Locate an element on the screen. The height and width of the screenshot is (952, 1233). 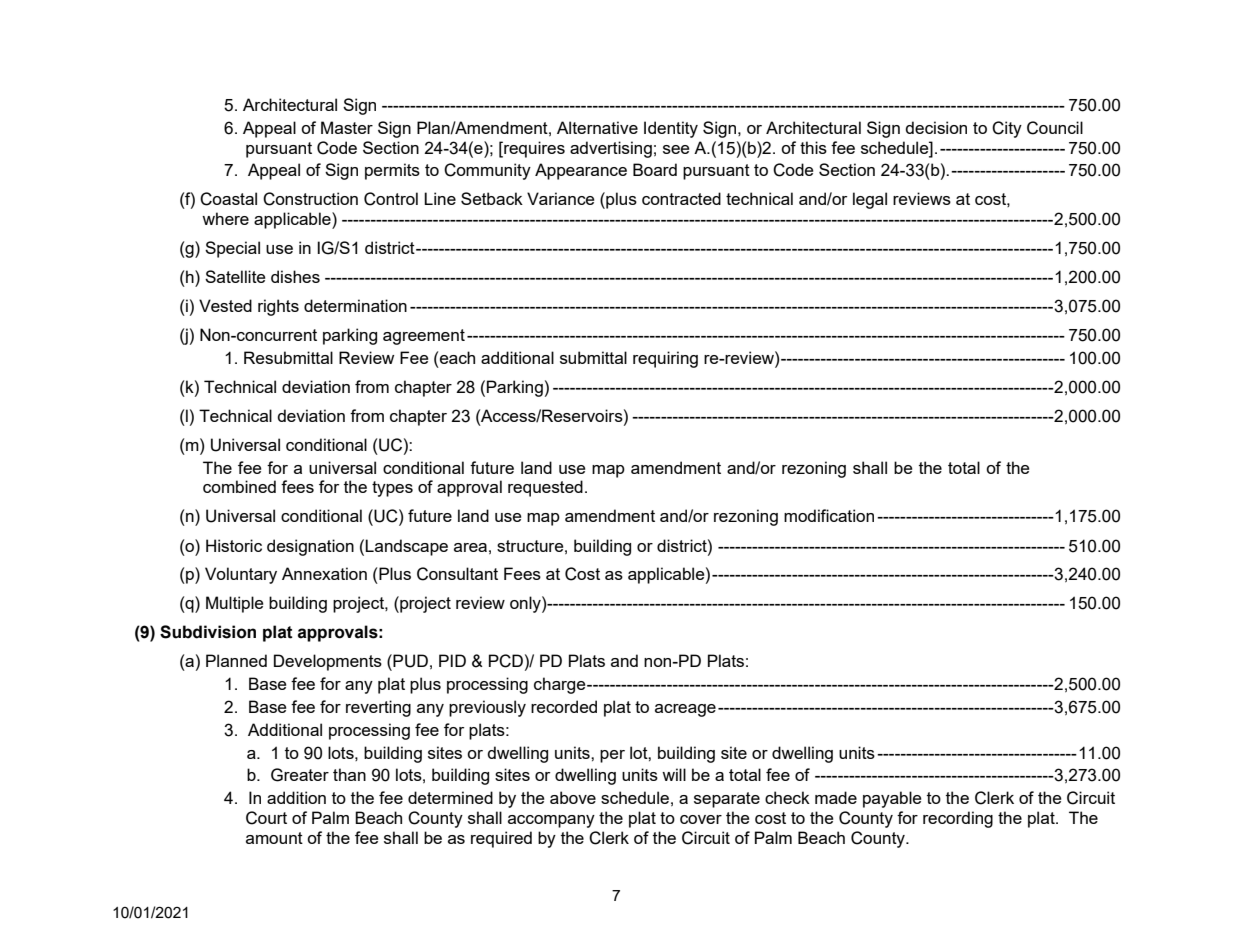
legal is located at coordinates (870, 200).
